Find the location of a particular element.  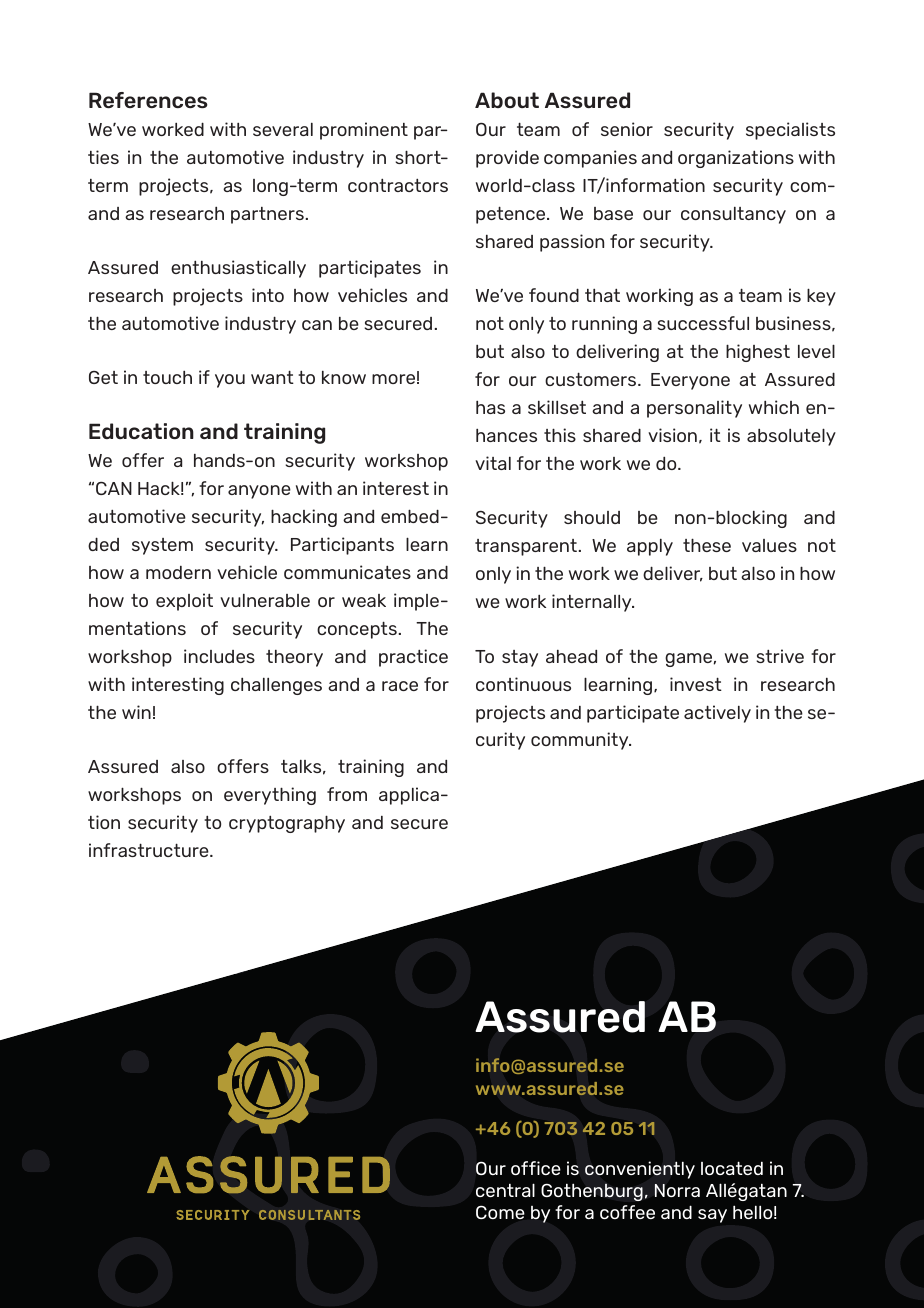

central is located at coordinates (505, 1190).
